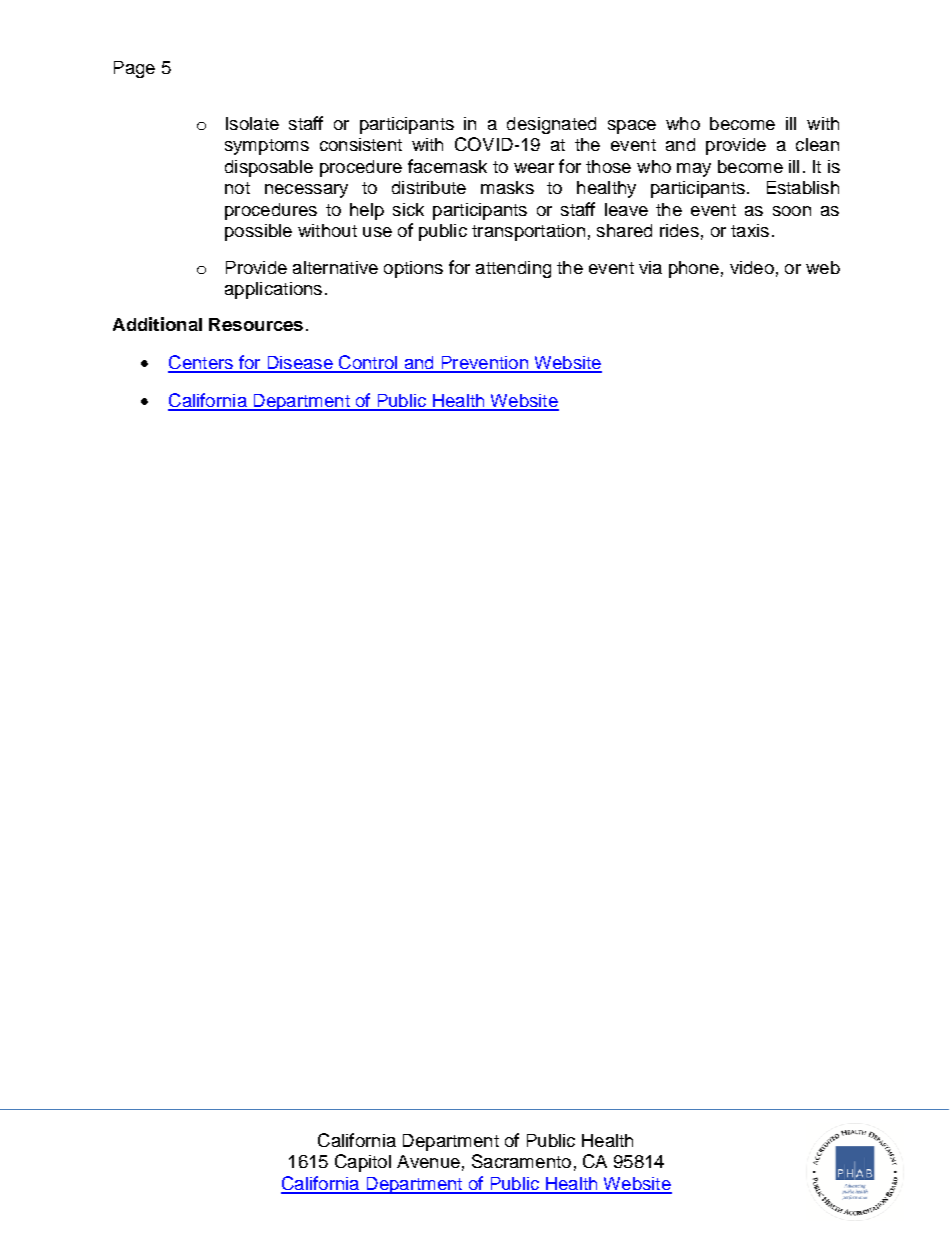  What do you see at coordinates (300, 364) in the screenshot?
I see `Disease` at bounding box center [300, 364].
